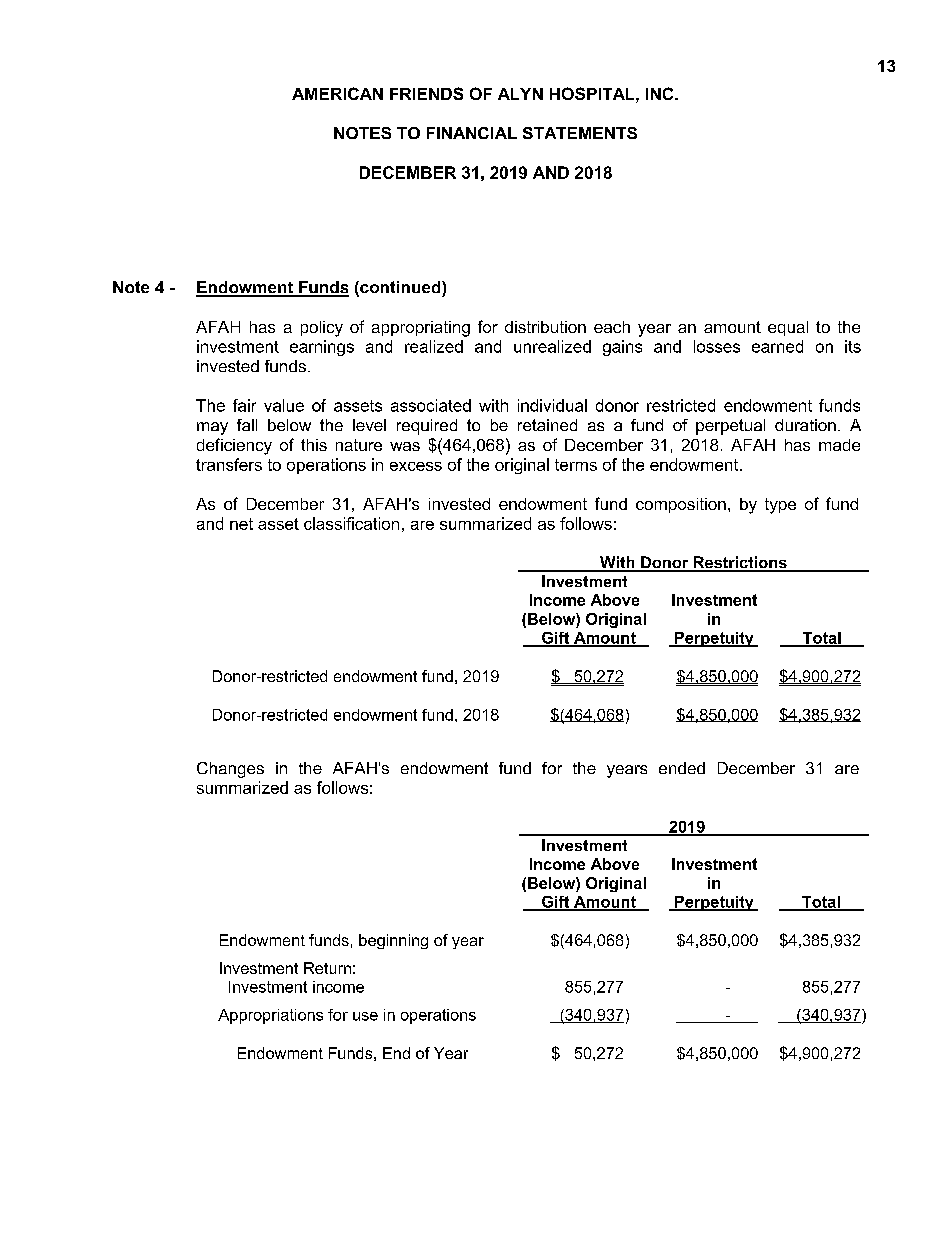  What do you see at coordinates (580, 133) in the image?
I see `STATEMENTS` at bounding box center [580, 133].
